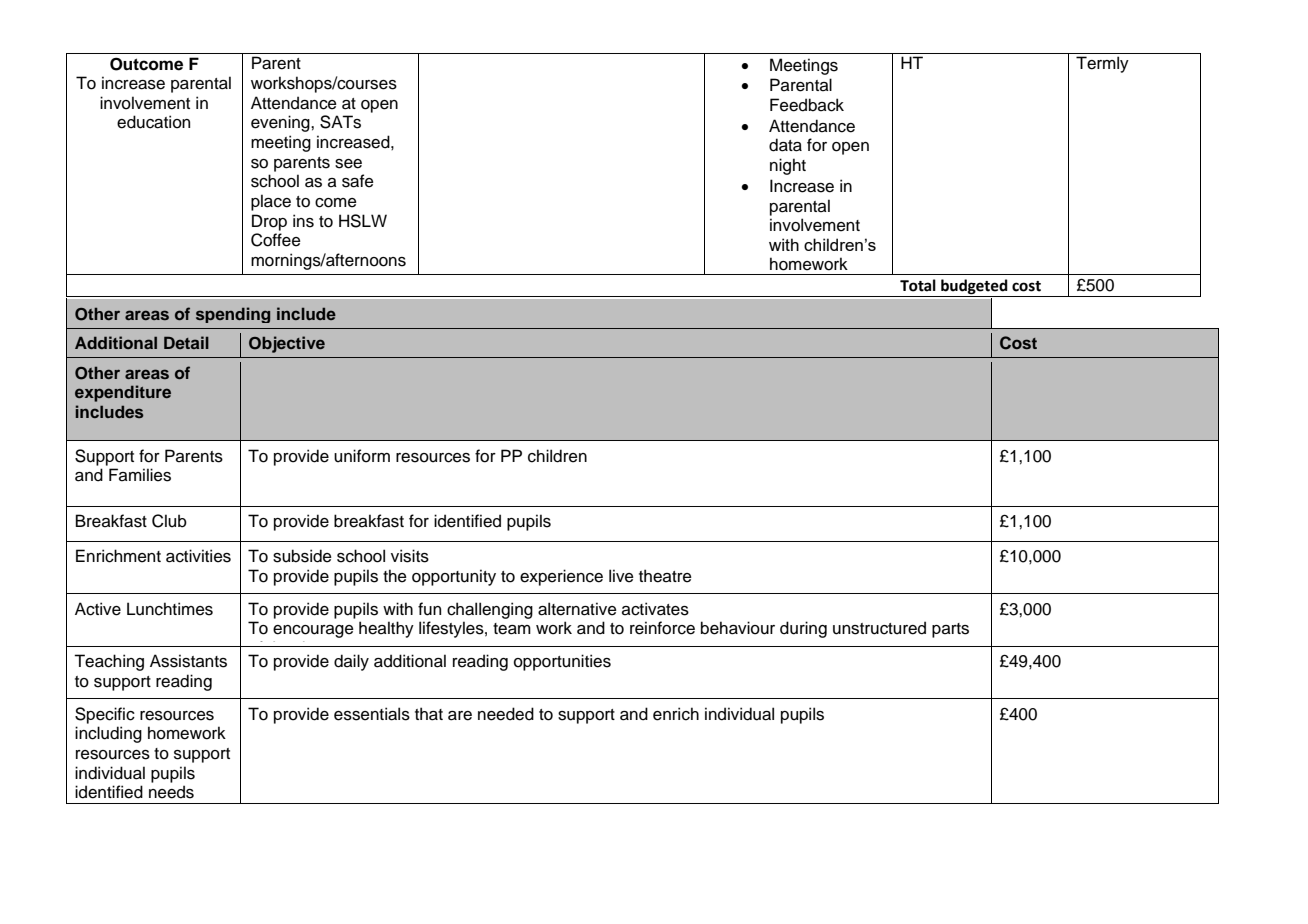 The height and width of the image is (924, 1308). What do you see at coordinates (807, 105) in the image?
I see `Feedback` at bounding box center [807, 105].
